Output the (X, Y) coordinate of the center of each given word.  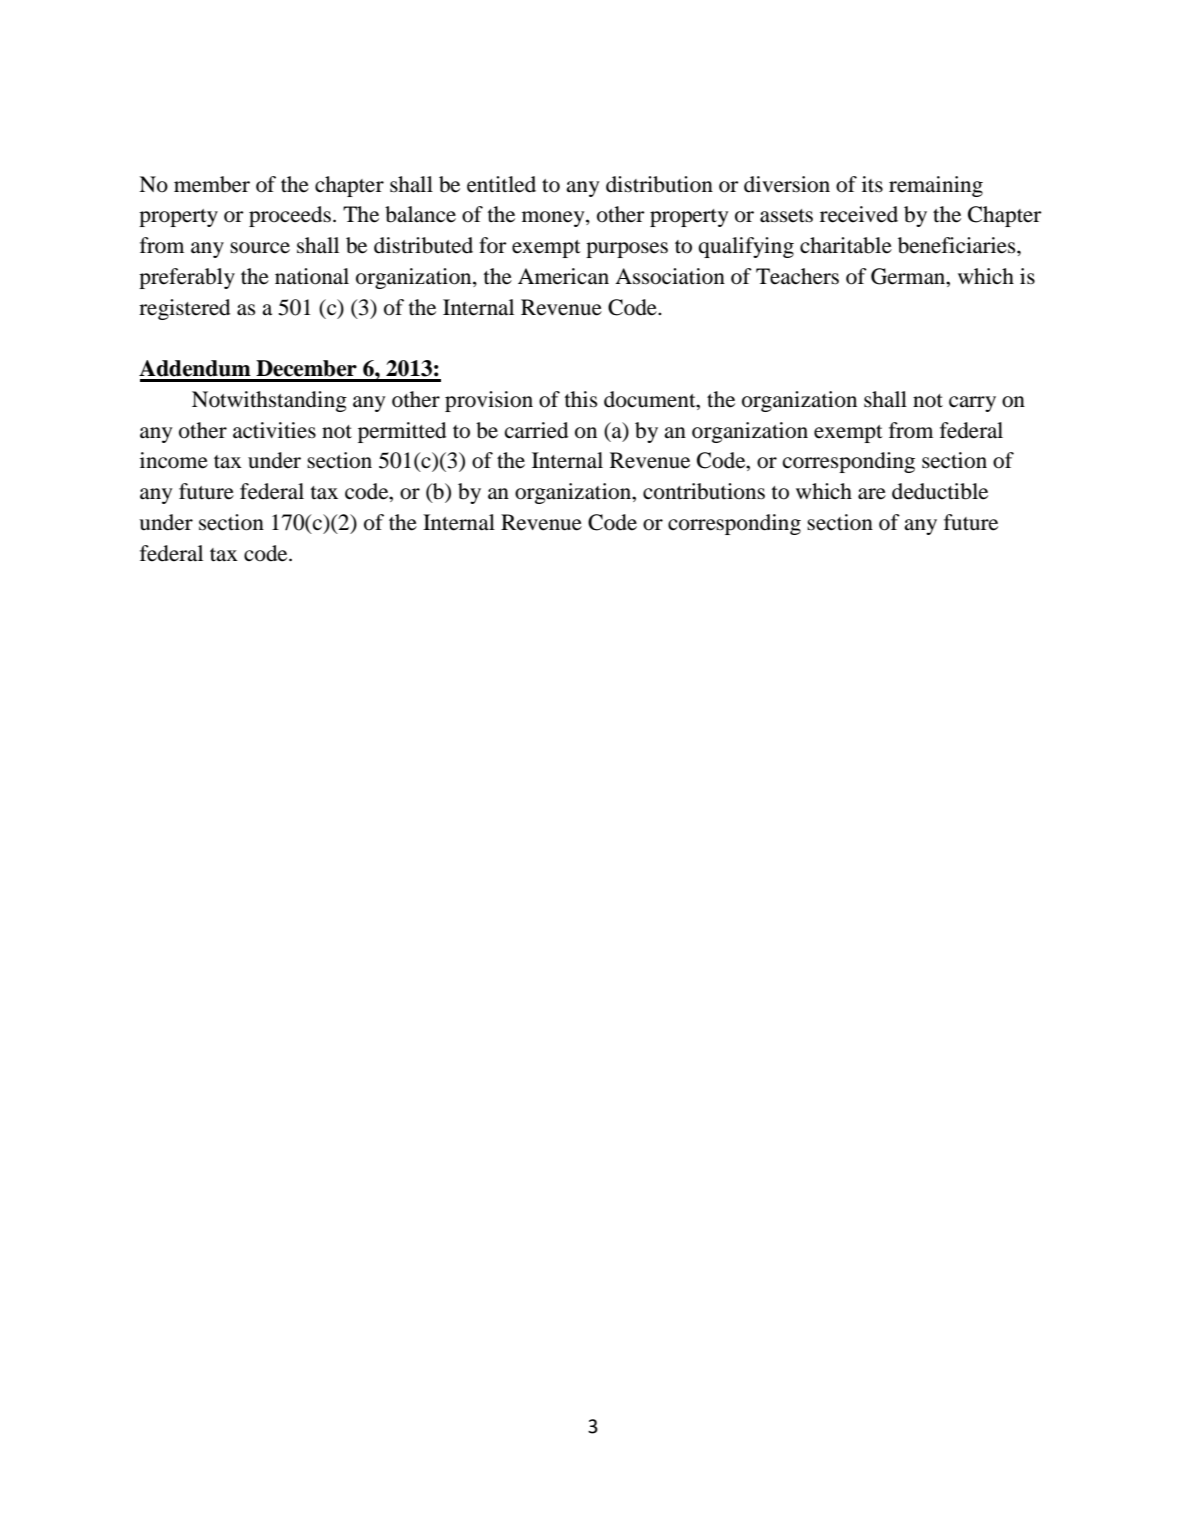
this (581, 399)
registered (184, 309)
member (212, 184)
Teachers (797, 276)
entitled (501, 184)
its (872, 184)
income (174, 460)
